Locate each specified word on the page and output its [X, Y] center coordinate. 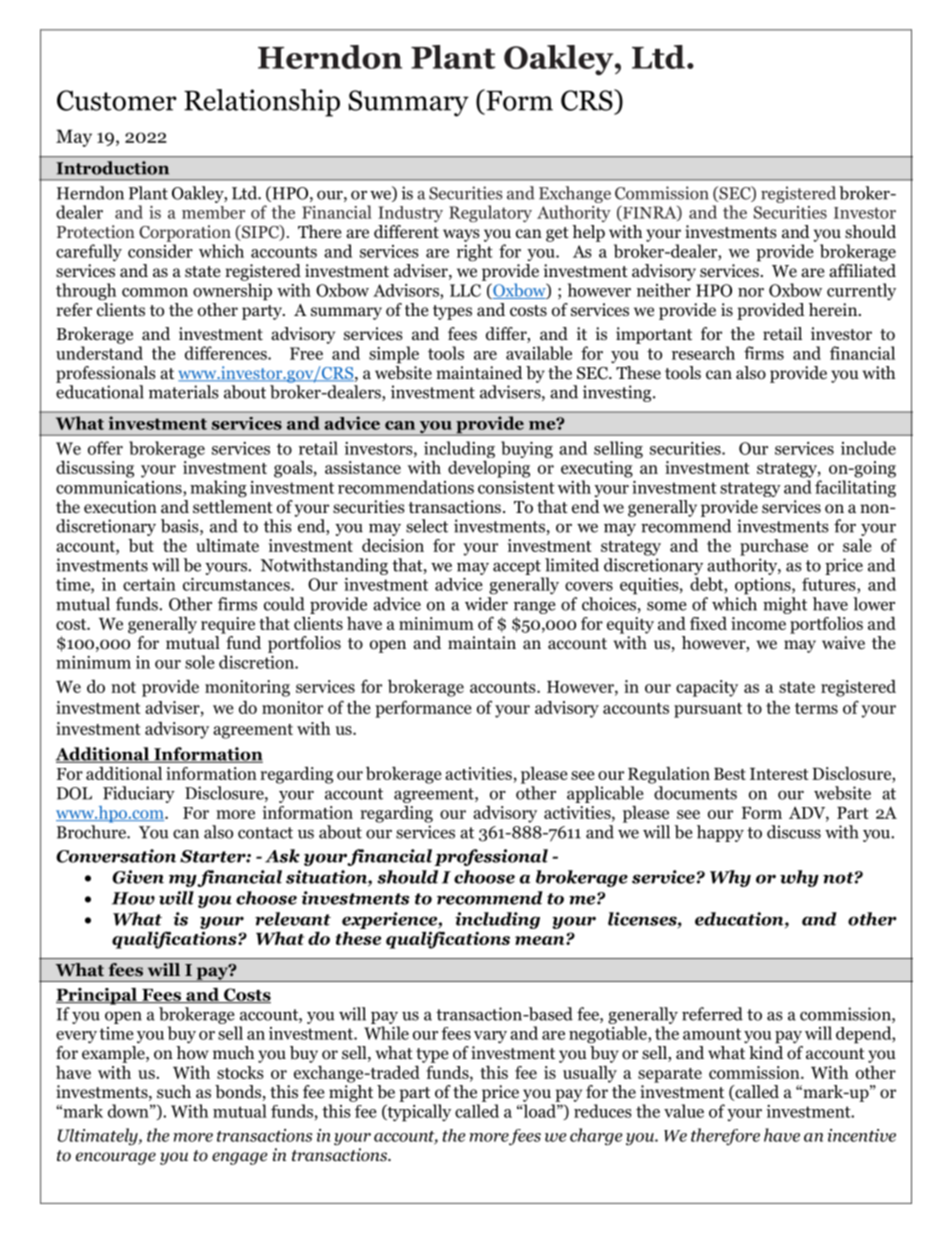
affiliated [862, 269]
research [703, 353]
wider [486, 604]
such [174, 1091]
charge [596, 1136]
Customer [117, 100]
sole [200, 662]
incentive [862, 1135]
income [758, 623]
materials [184, 392]
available [539, 353]
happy [720, 833]
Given [138, 877]
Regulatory [490, 213]
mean [541, 940]
